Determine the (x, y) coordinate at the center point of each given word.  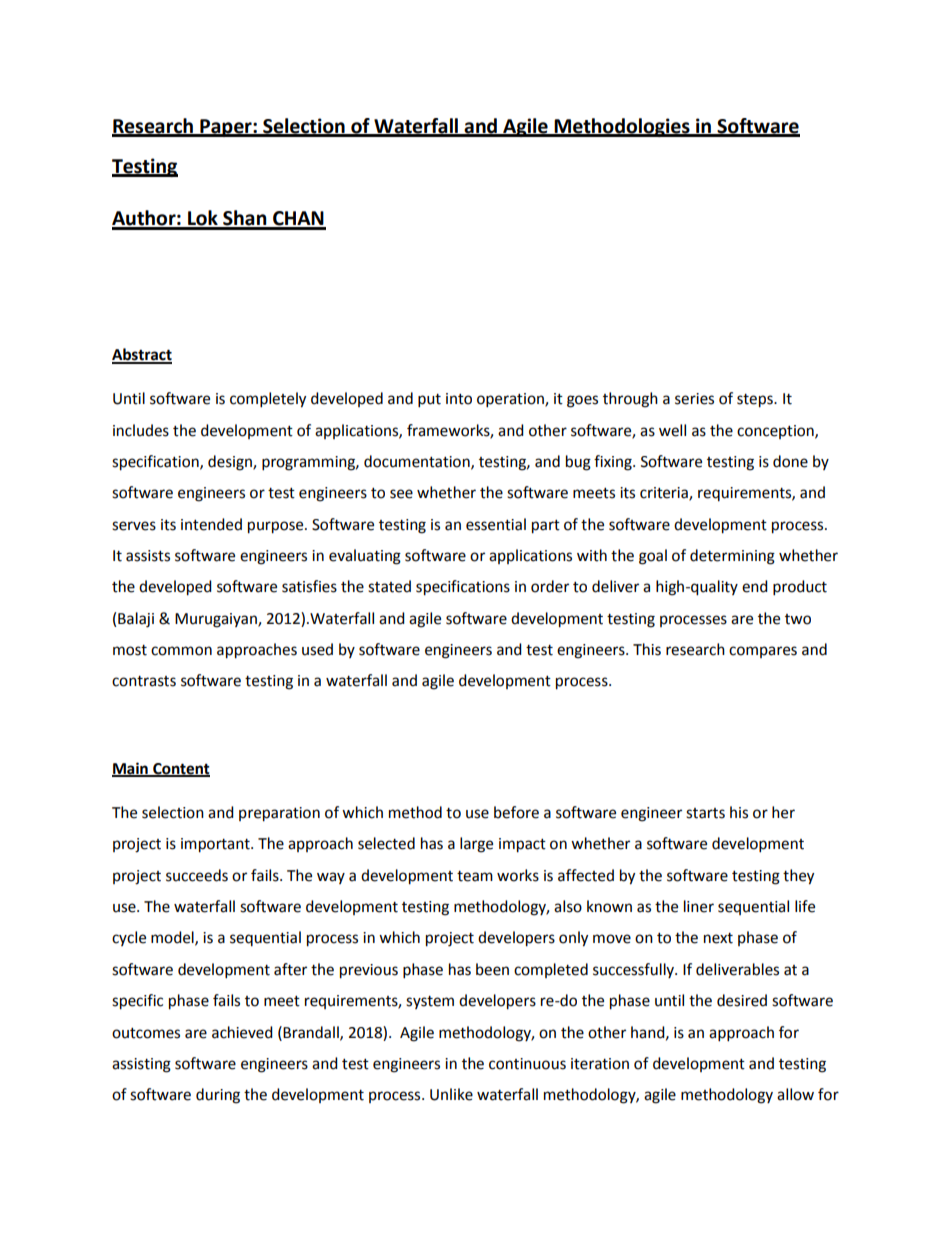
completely (268, 400)
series (694, 399)
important (216, 845)
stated (389, 586)
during (218, 1096)
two (798, 619)
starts (705, 813)
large (476, 845)
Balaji (136, 620)
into (459, 399)
